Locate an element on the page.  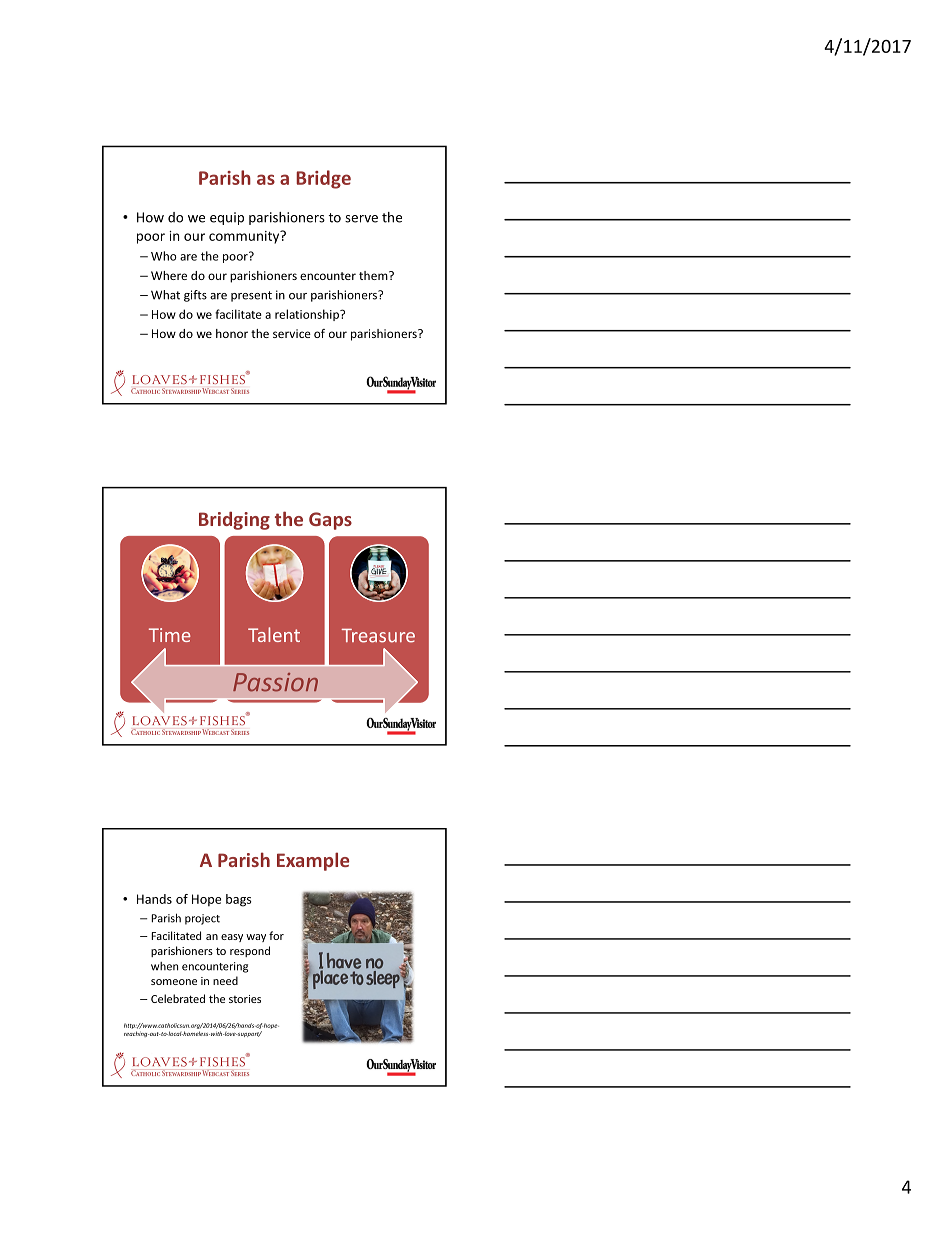
Example is located at coordinates (313, 861).
